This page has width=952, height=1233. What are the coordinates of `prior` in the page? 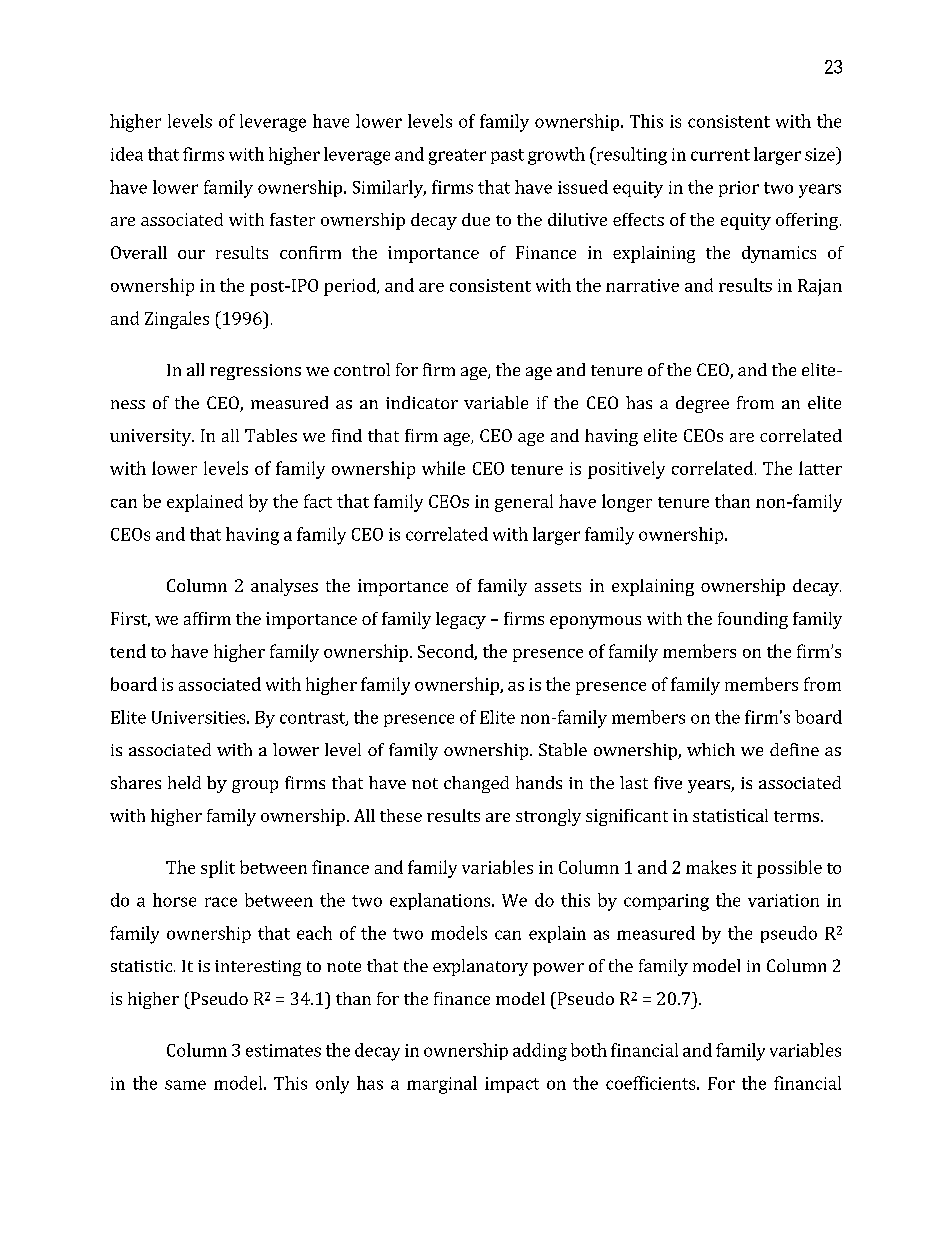 It's located at (739, 189).
